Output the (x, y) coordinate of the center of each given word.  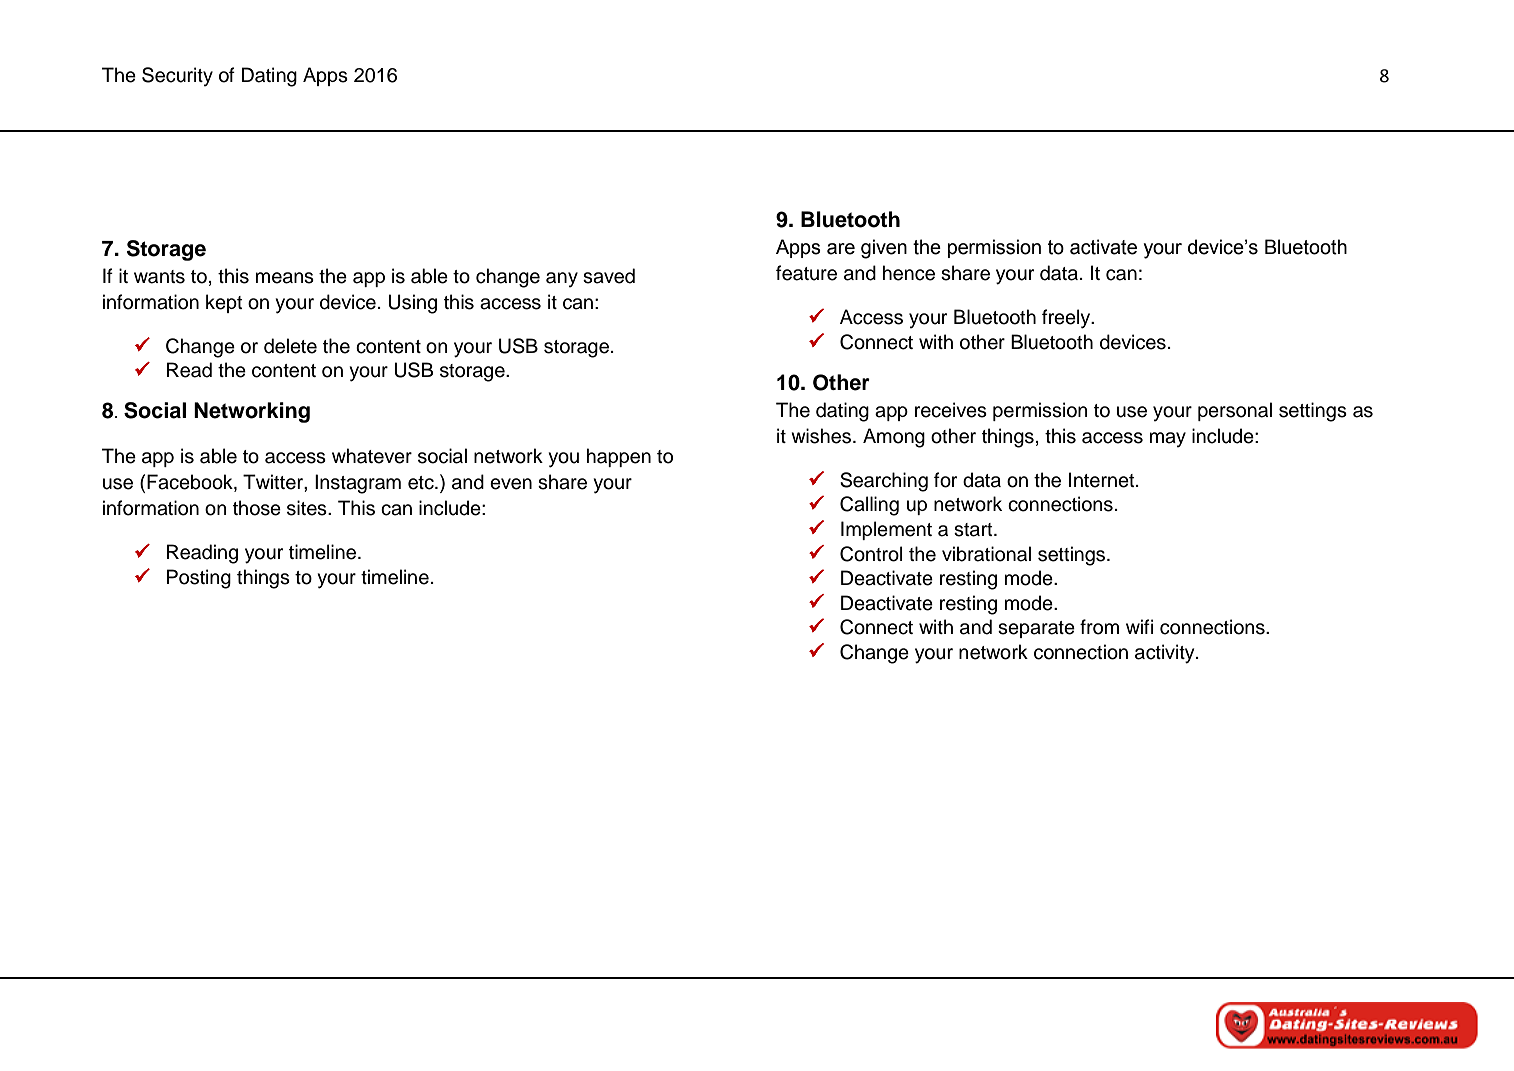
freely (1067, 319)
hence (909, 273)
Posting (199, 579)
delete (290, 346)
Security (177, 76)
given (884, 249)
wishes (822, 436)
